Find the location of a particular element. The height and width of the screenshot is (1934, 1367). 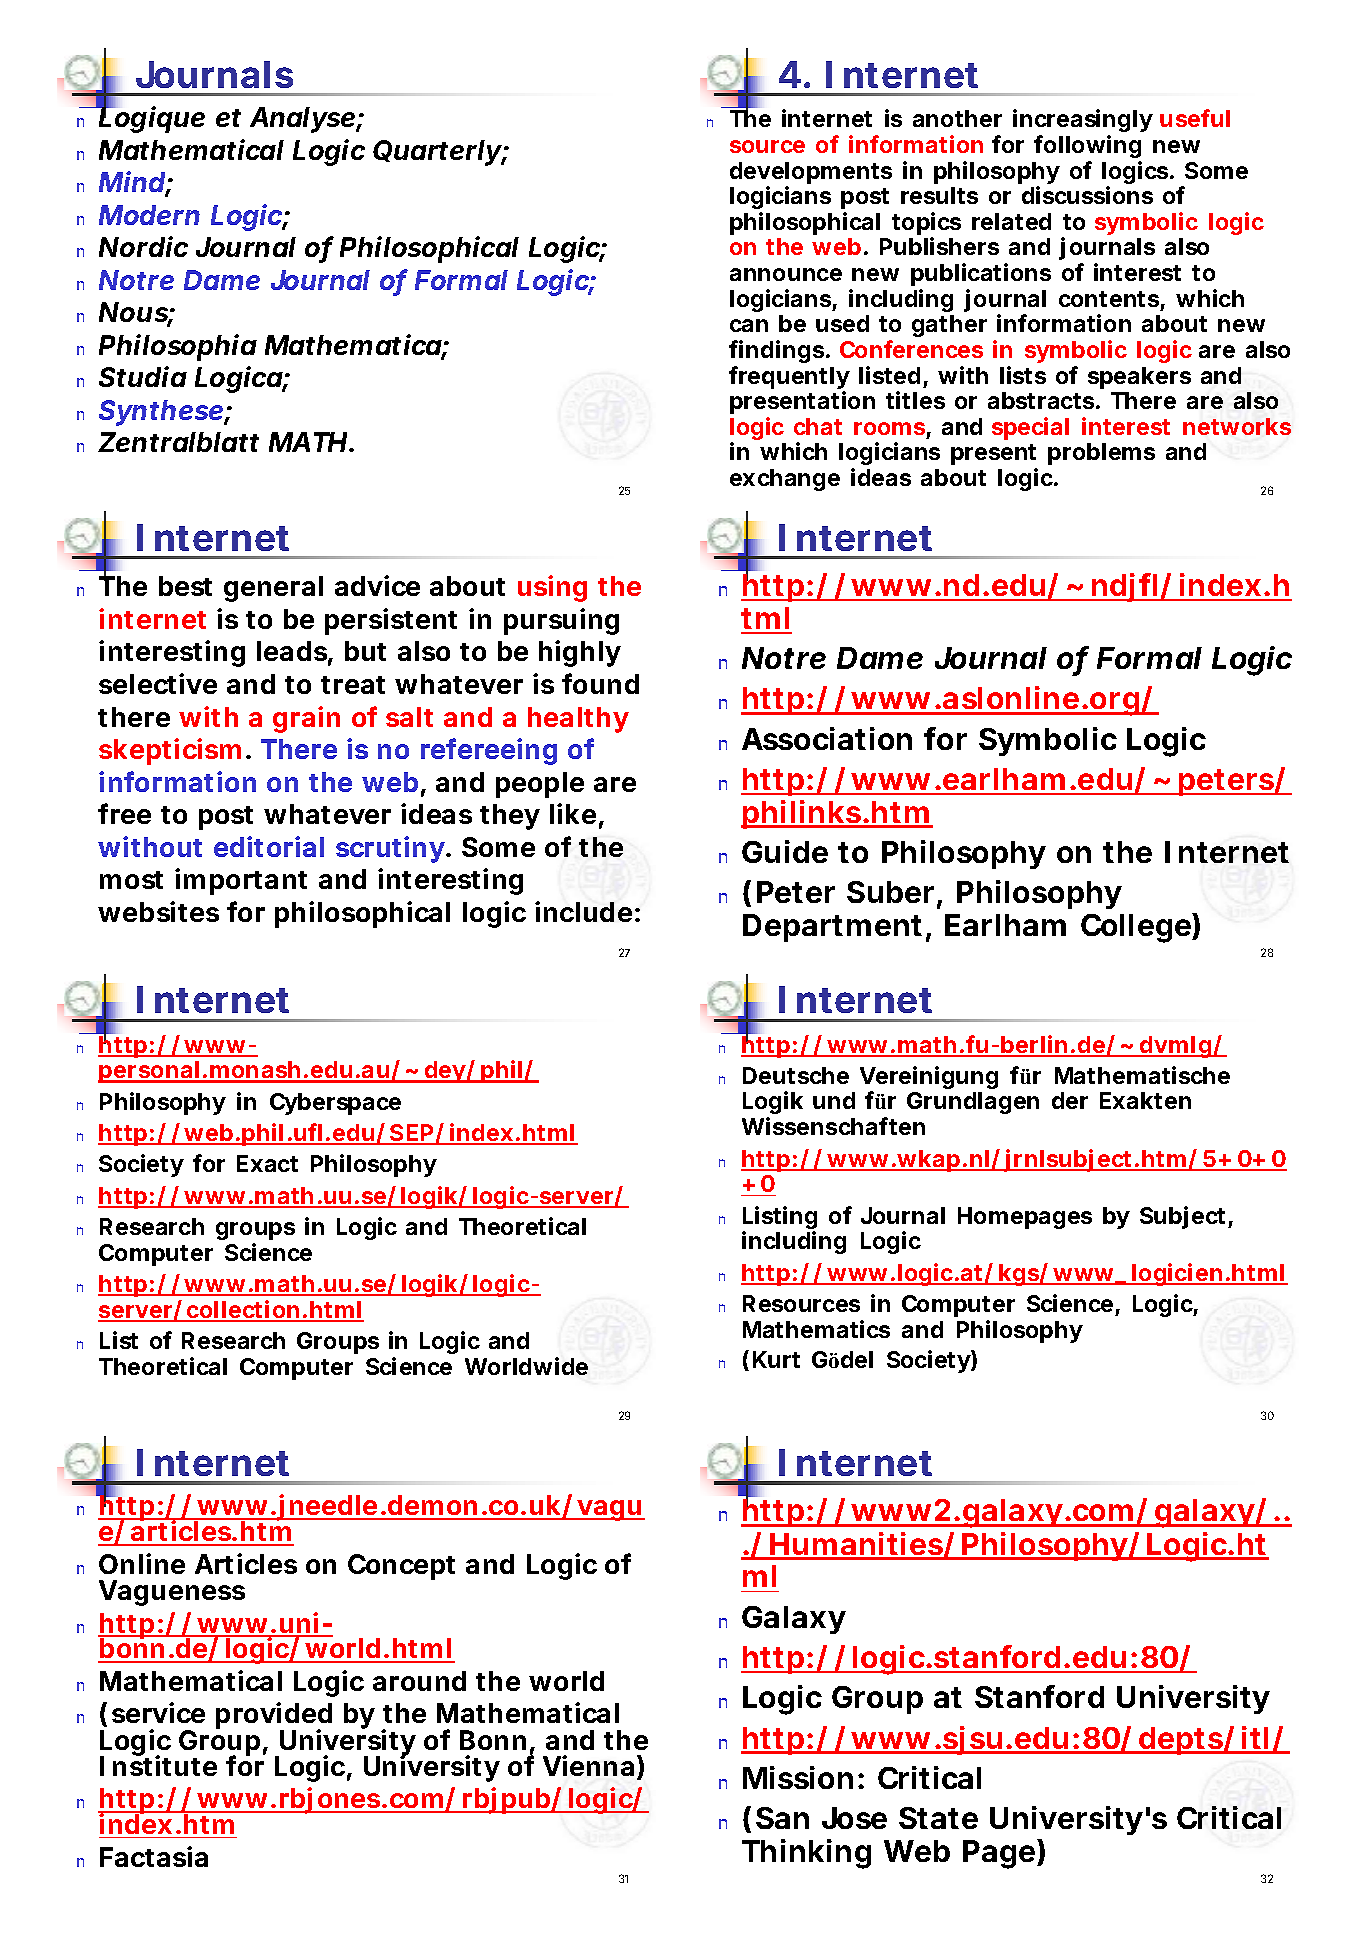

developments is located at coordinates (811, 174).
